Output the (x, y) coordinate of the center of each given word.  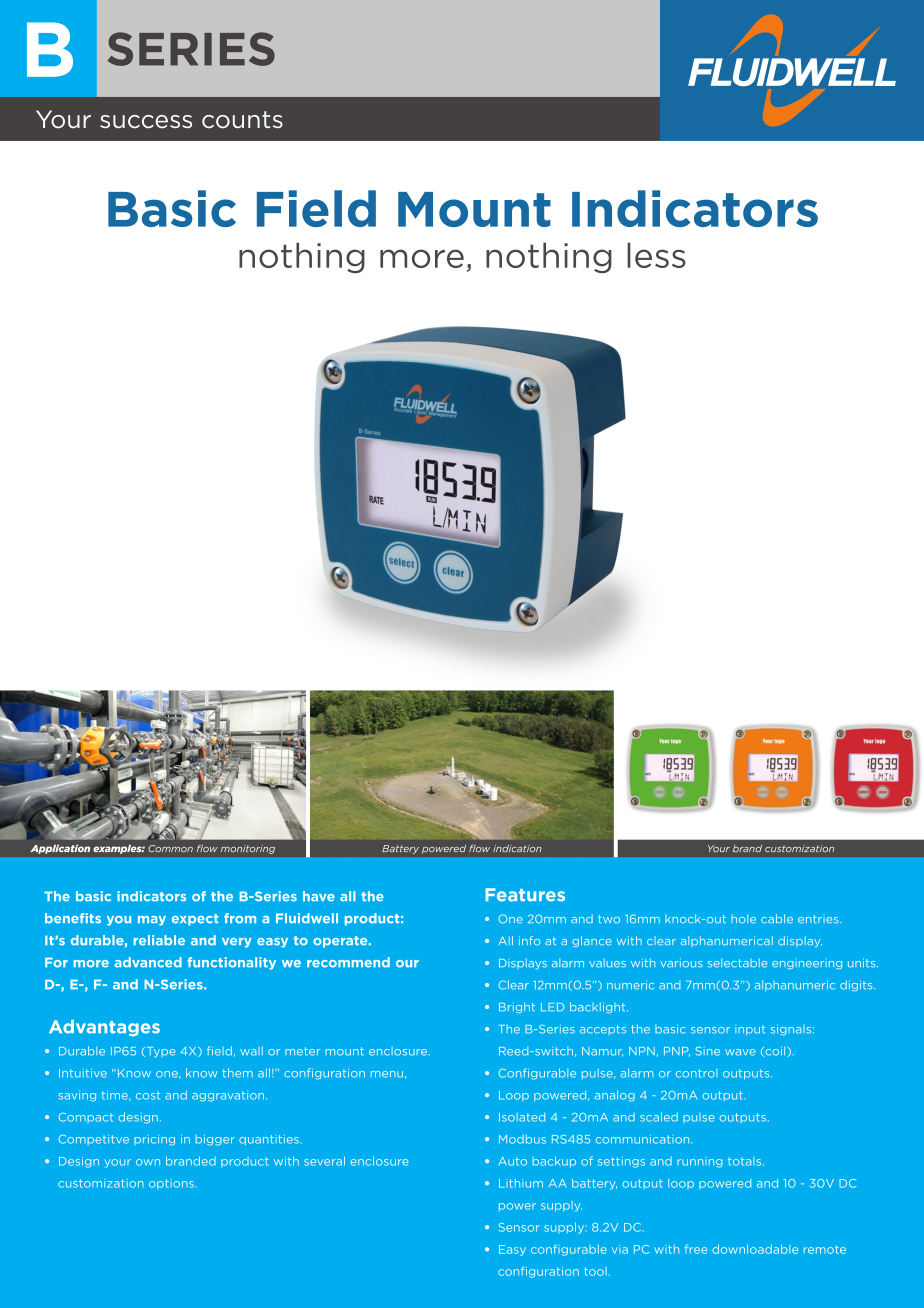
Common (170, 848)
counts (242, 120)
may (152, 921)
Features (525, 895)
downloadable (755, 1249)
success (146, 122)
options (171, 1184)
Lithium (521, 1183)
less (656, 255)
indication (517, 848)
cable (777, 919)
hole (743, 919)
